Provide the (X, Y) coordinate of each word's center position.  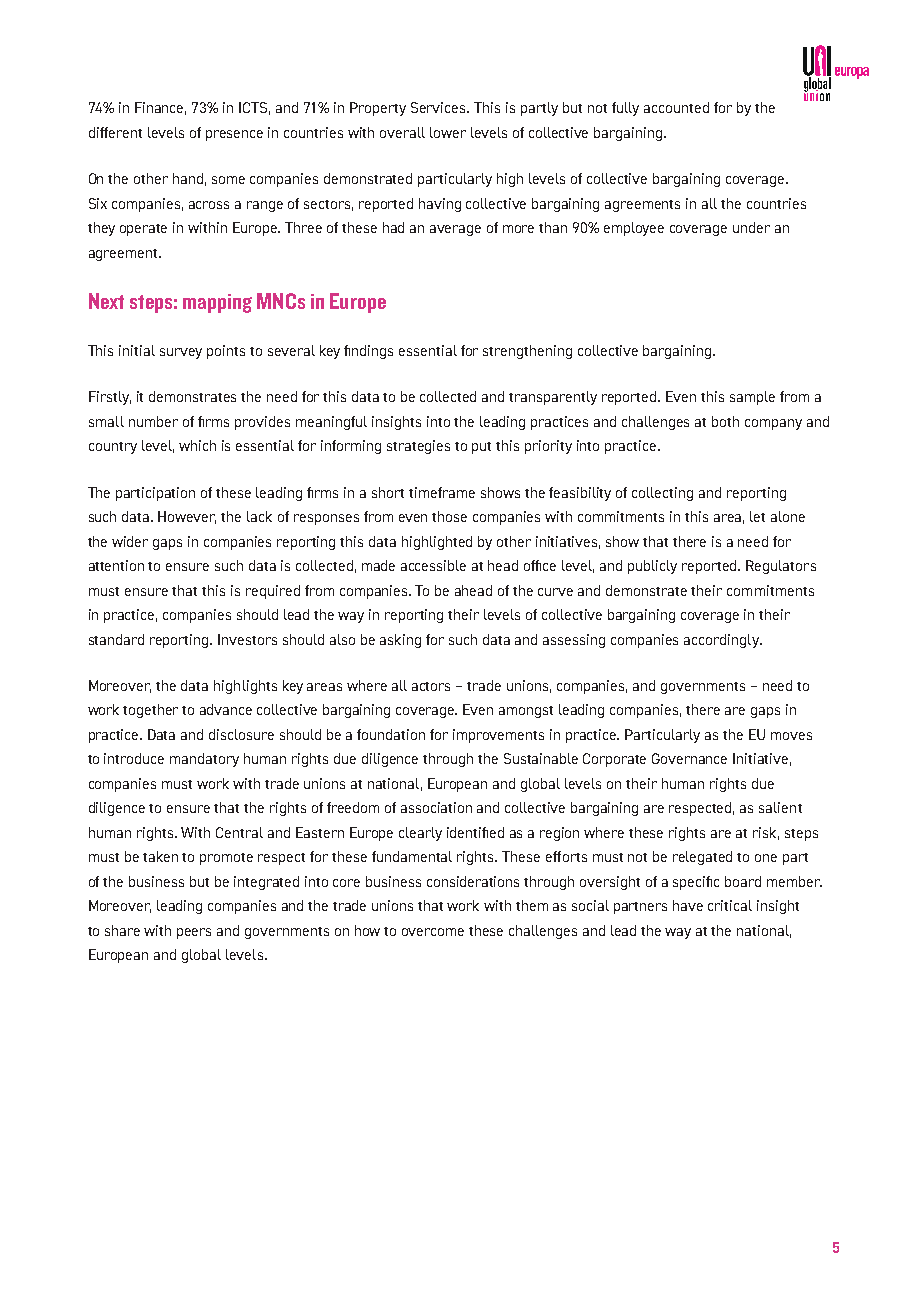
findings (368, 352)
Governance (689, 758)
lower (448, 132)
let (757, 516)
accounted (676, 107)
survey (181, 353)
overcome (433, 932)
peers (194, 933)
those (449, 516)
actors (431, 686)
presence (234, 135)
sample (752, 398)
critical (730, 905)
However (187, 517)
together (150, 711)
